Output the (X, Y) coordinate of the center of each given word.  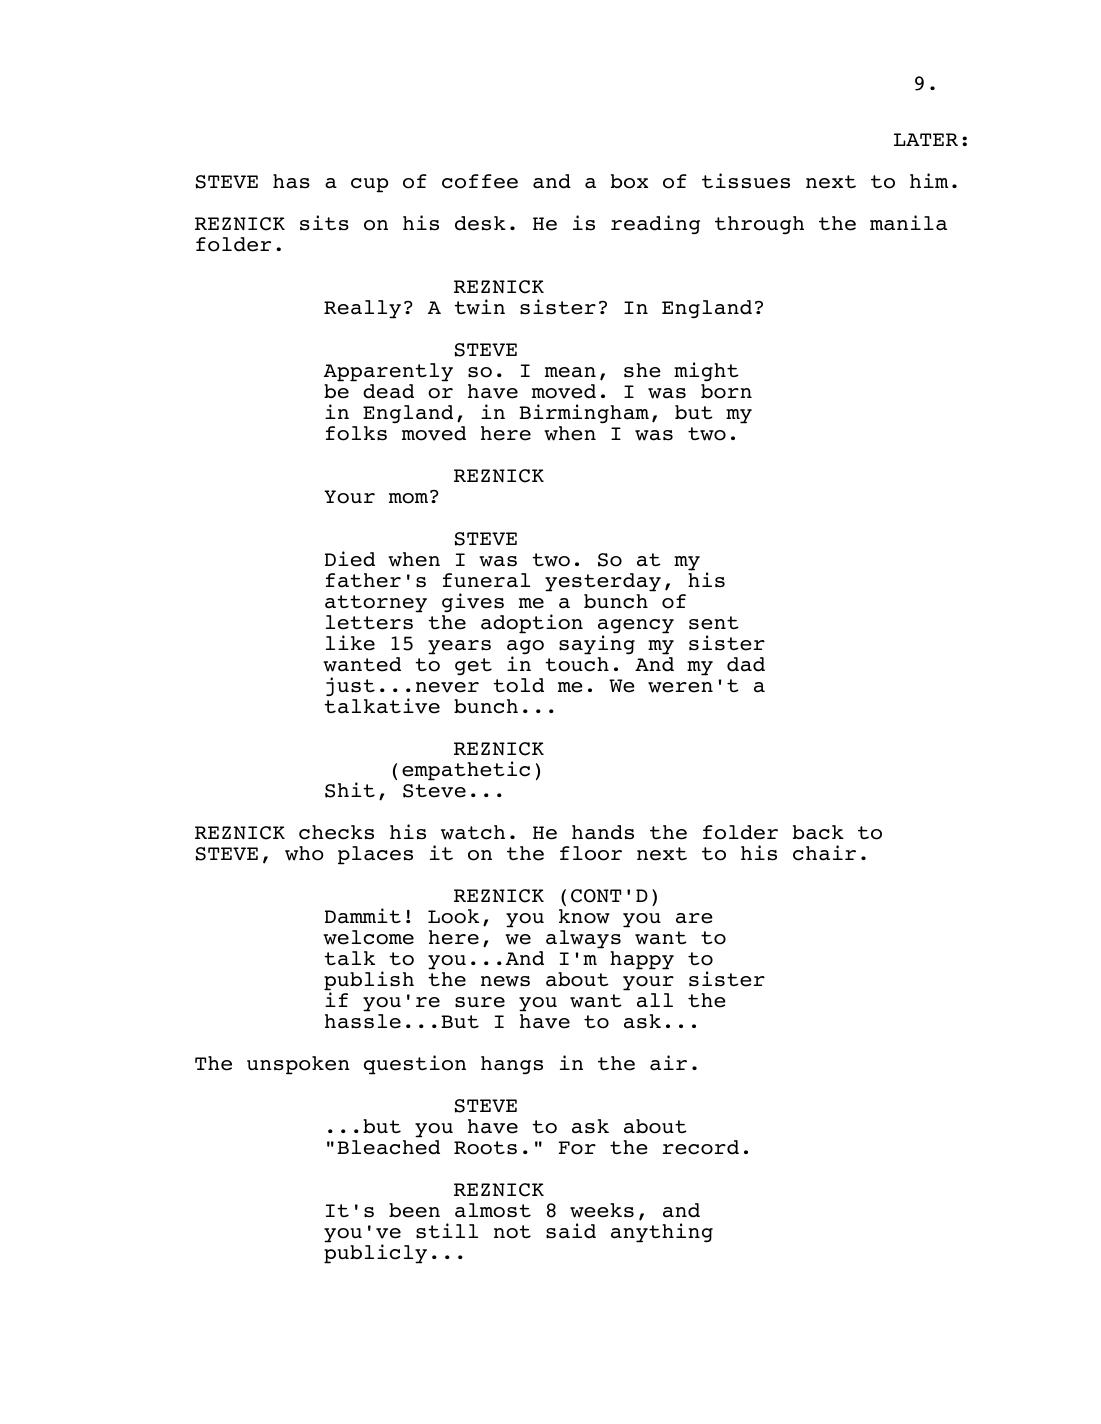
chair (824, 853)
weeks (602, 1210)
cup (369, 185)
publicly (375, 1254)
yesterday (603, 582)
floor (591, 853)
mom (410, 497)
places (375, 855)
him (929, 180)
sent (714, 623)
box (629, 181)
